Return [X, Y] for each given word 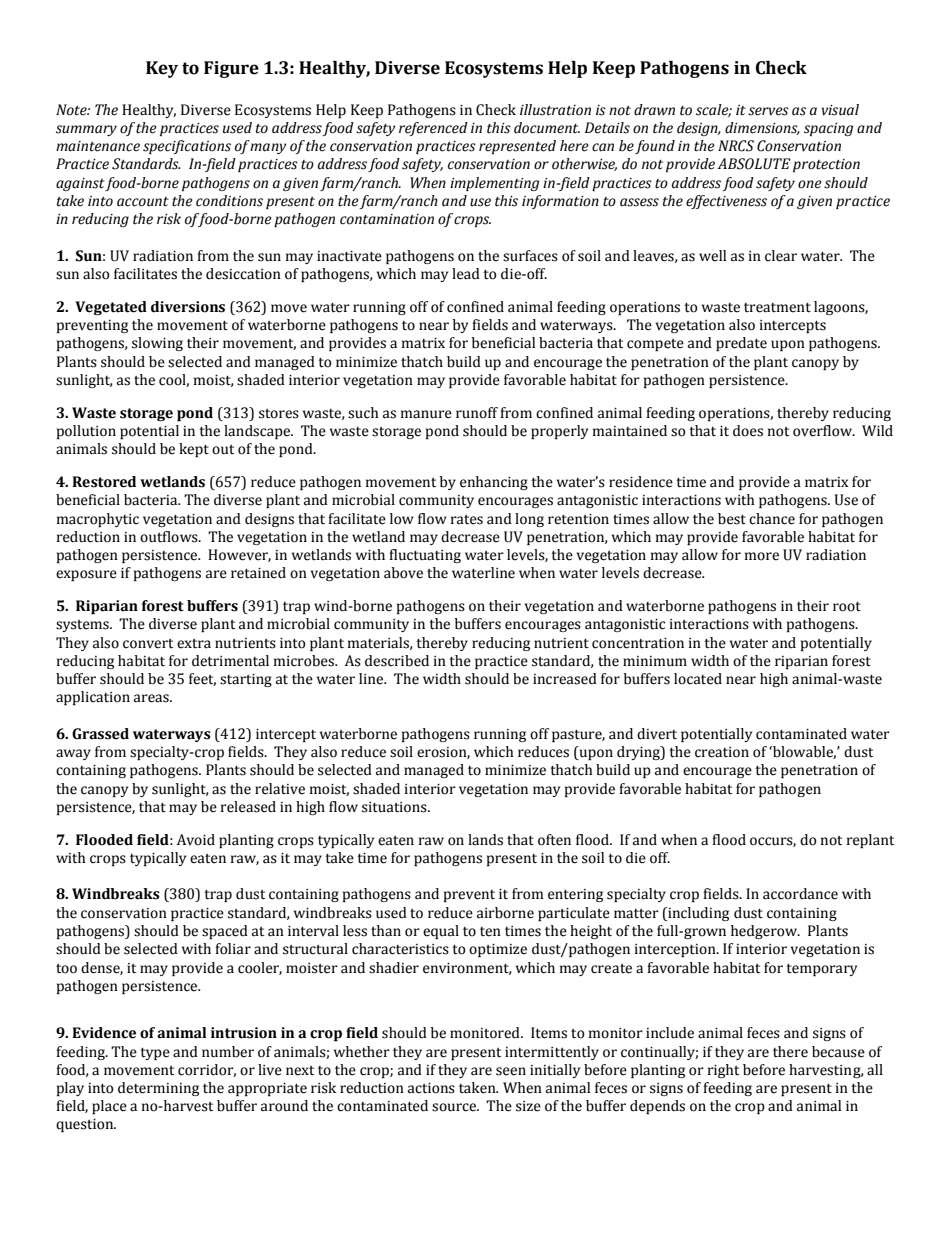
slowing [157, 344]
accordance [800, 894]
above [403, 573]
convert [148, 644]
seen [511, 1071]
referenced [433, 129]
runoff [477, 413]
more [762, 556]
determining [158, 1089]
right [723, 1071]
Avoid [196, 840]
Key [162, 69]
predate [741, 344]
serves [768, 111]
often [554, 840]
